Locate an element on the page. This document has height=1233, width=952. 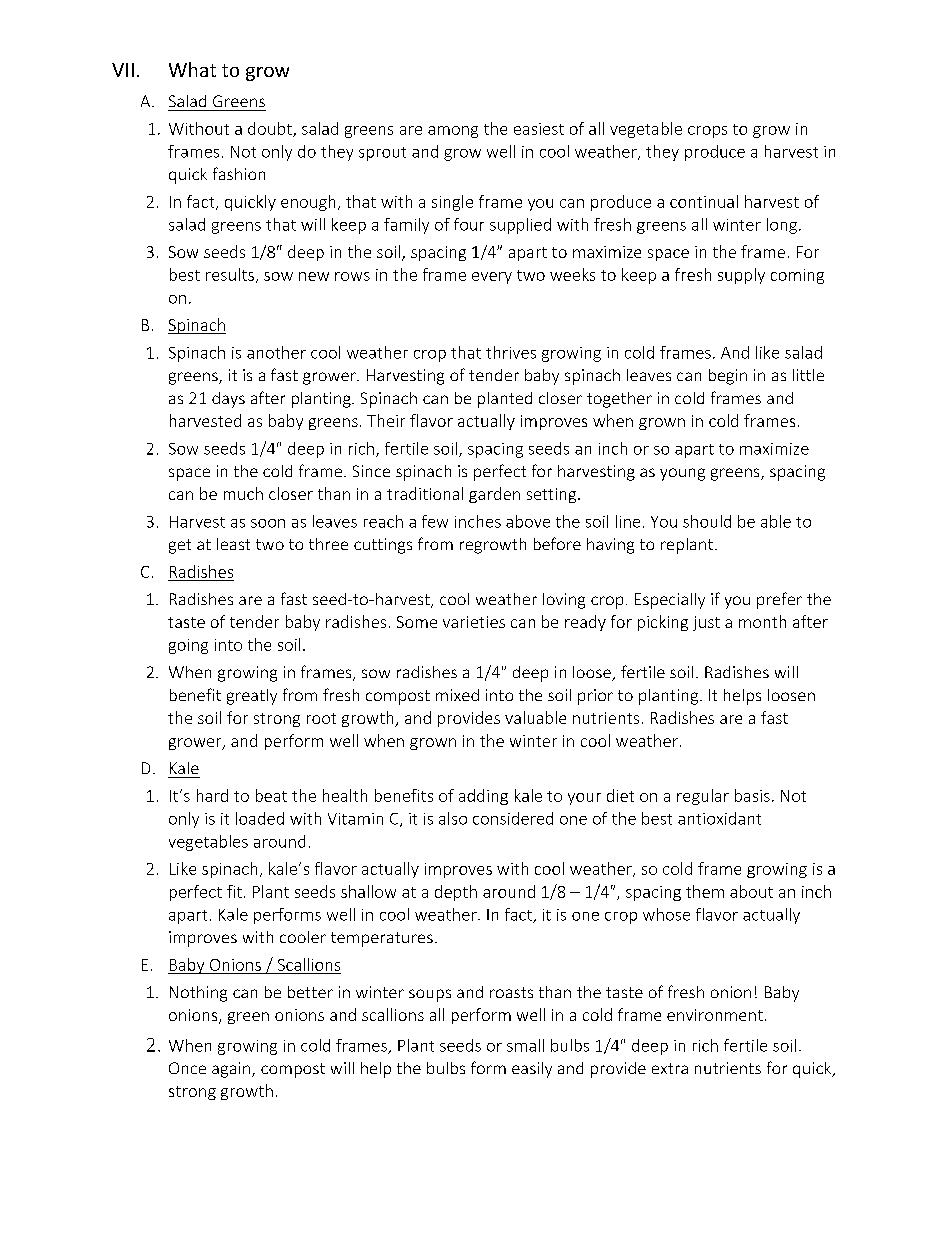
begin is located at coordinates (728, 377).
